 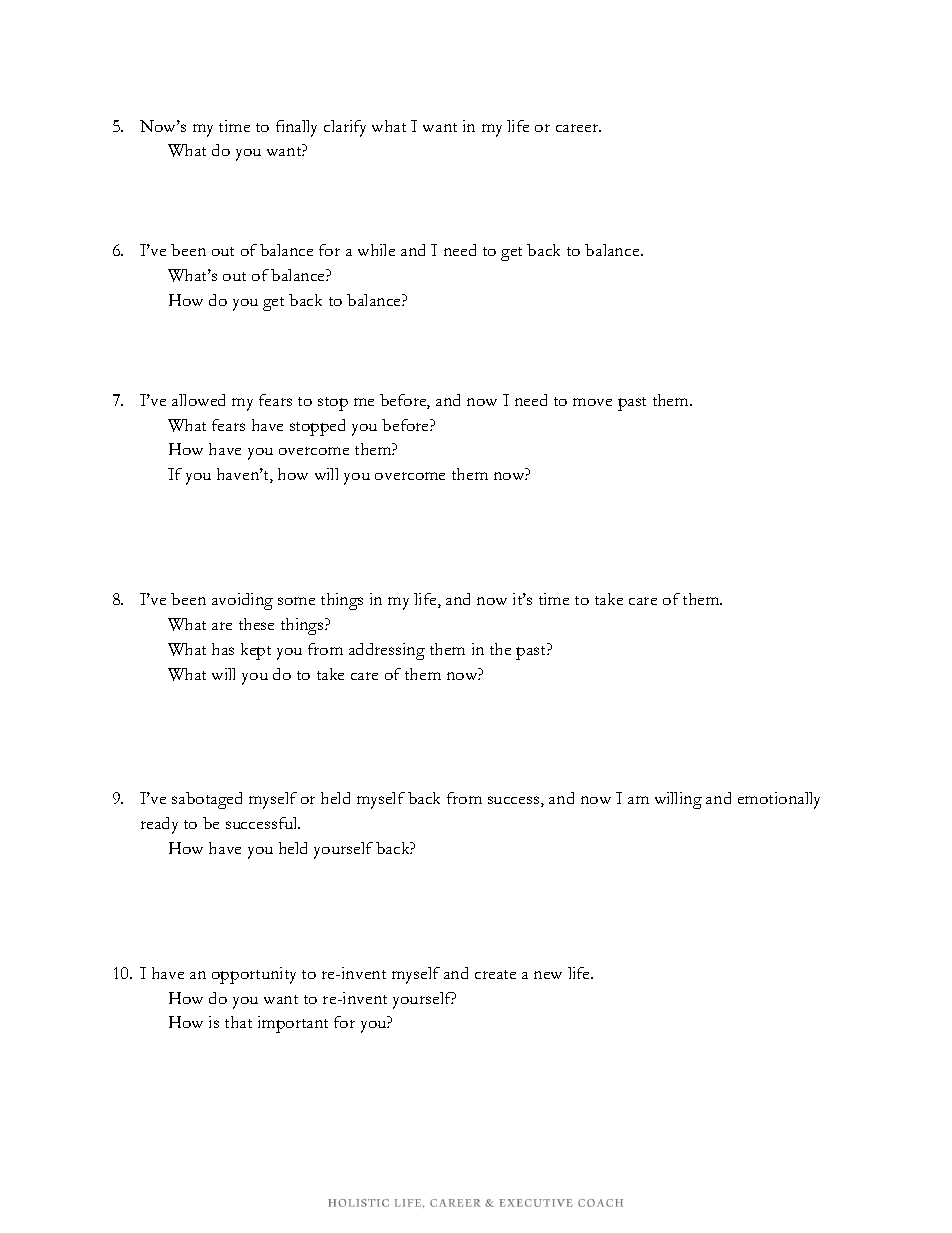 What do you see at coordinates (387, 651) in the screenshot?
I see `addressing` at bounding box center [387, 651].
